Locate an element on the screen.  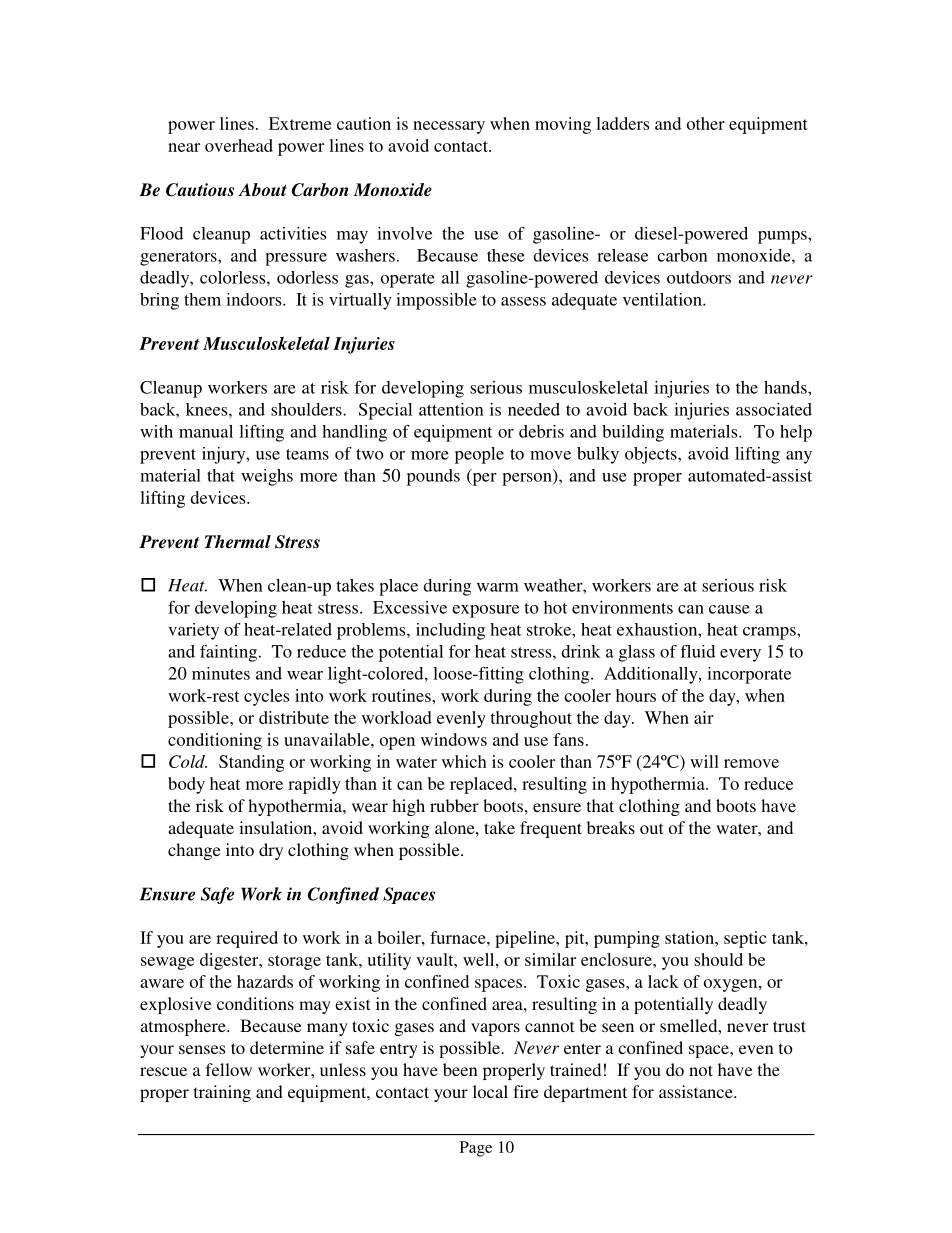
overhead is located at coordinates (239, 145).
